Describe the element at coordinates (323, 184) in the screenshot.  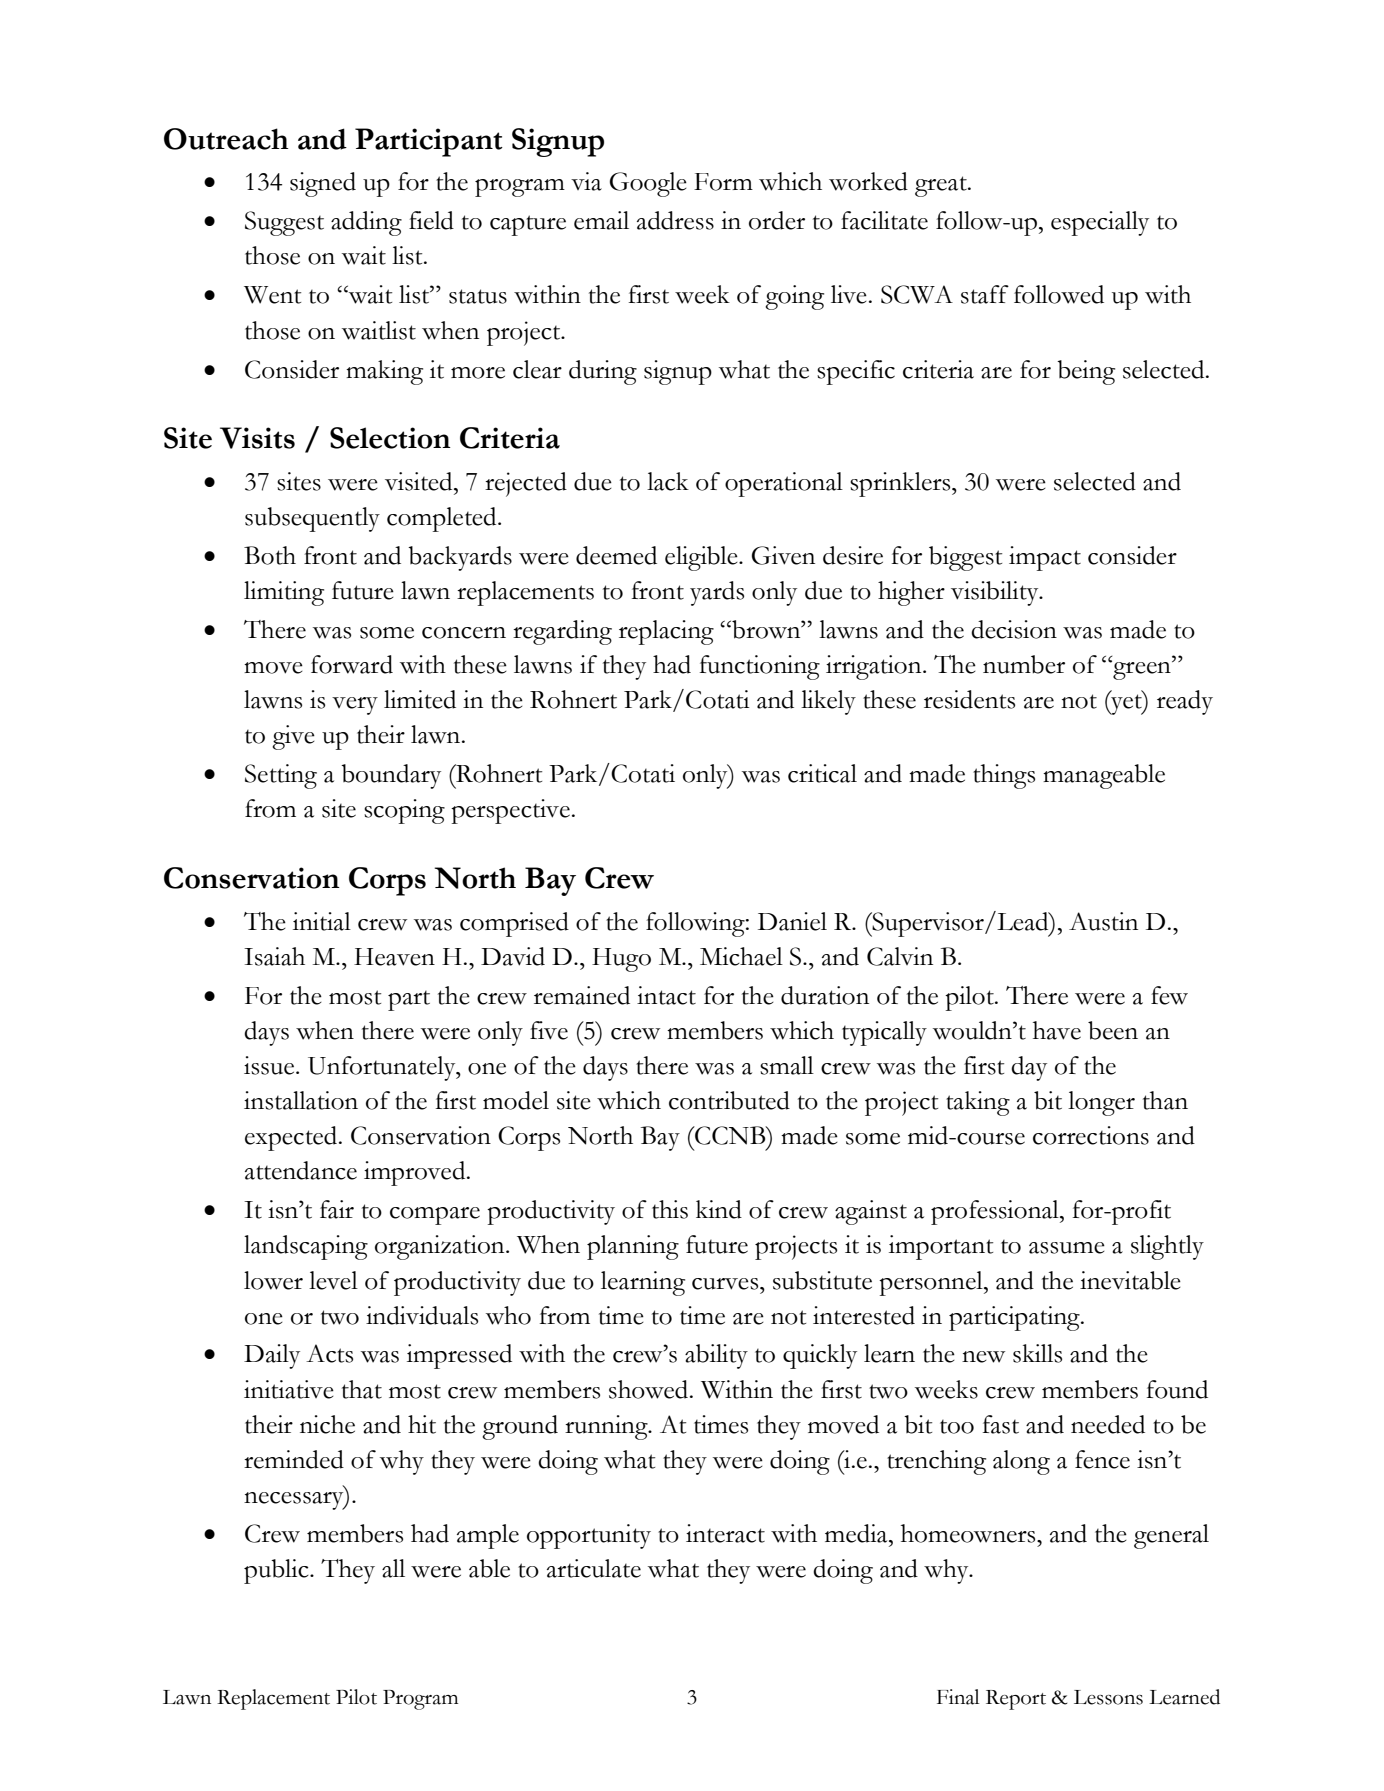
I see `signed` at that location.
